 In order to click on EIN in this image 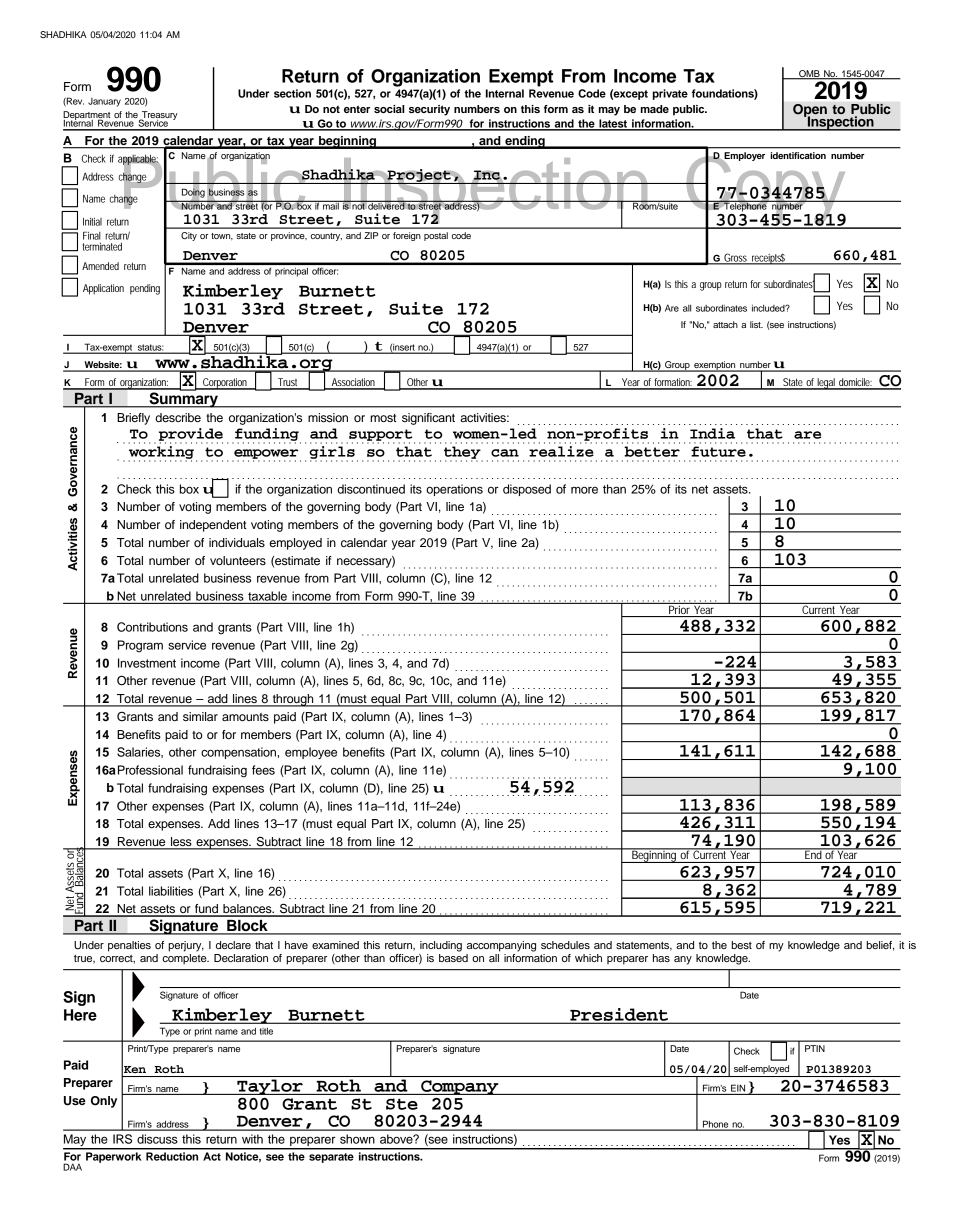, I will do `click(738, 1088)`.
